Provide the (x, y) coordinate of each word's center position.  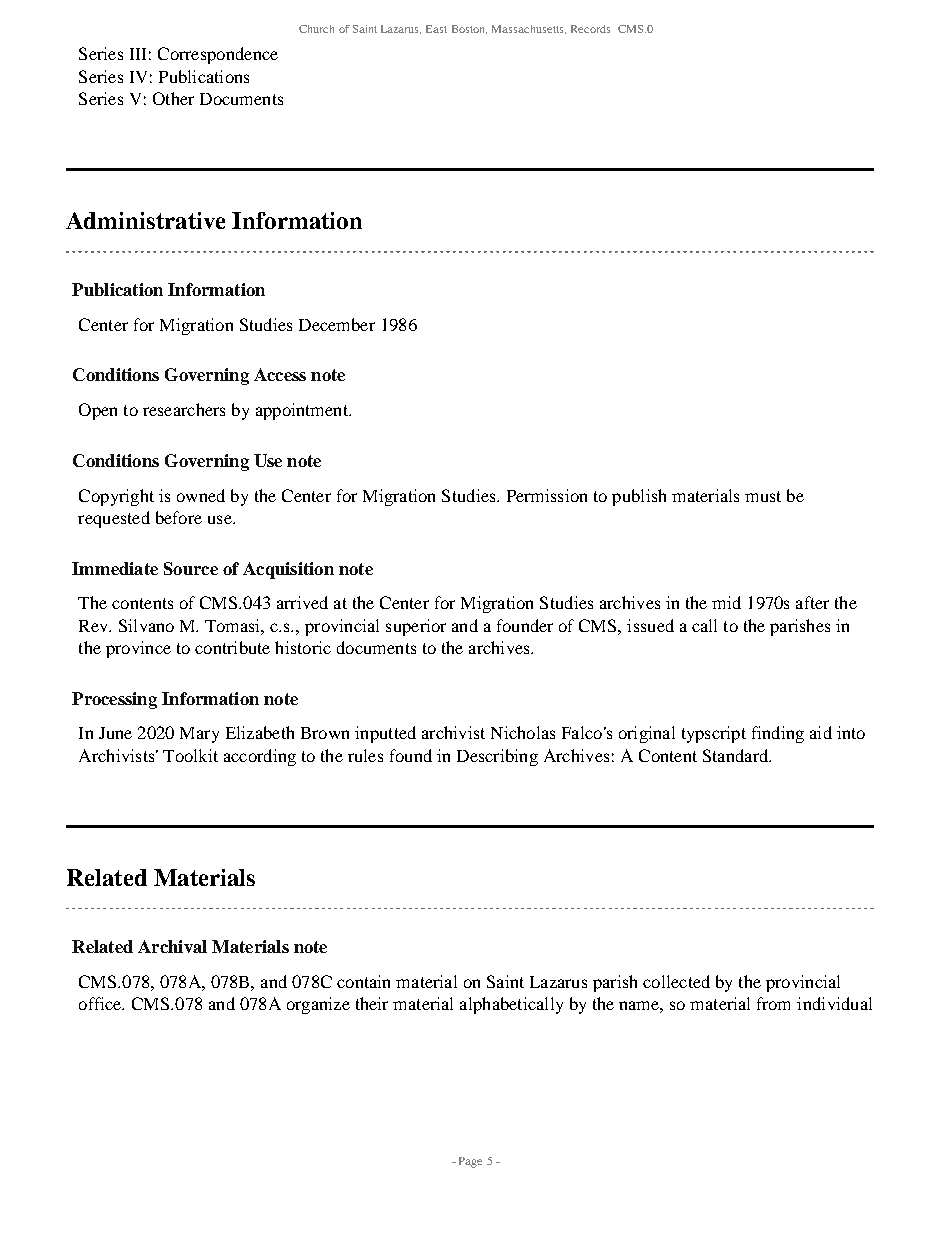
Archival (172, 946)
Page (470, 1162)
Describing (497, 757)
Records (590, 29)
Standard (737, 755)
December (337, 324)
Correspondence (218, 55)
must (763, 496)
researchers (184, 409)
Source (191, 568)
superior (416, 627)
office (101, 1003)
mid (726, 602)
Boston (469, 29)
